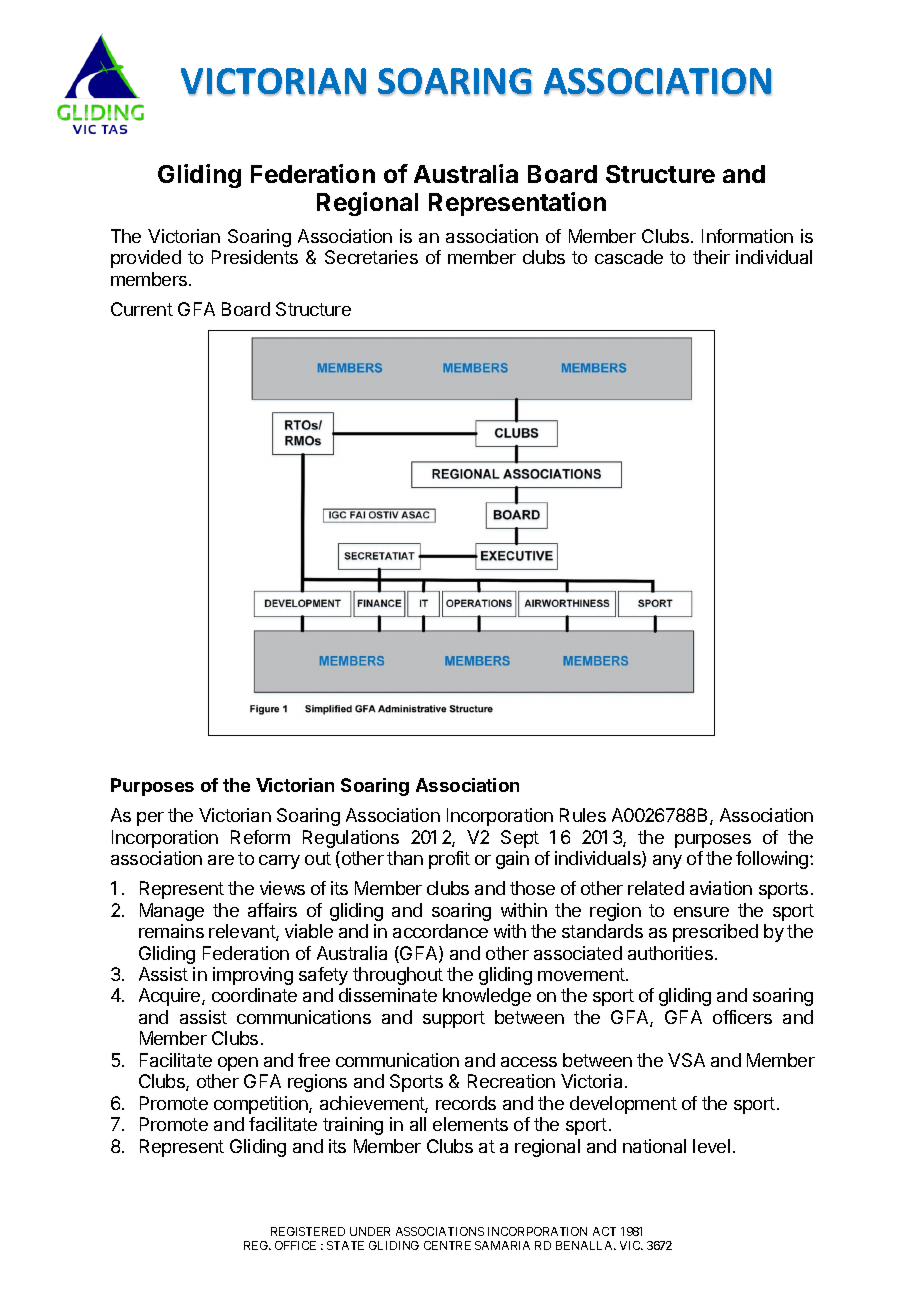 The width and height of the screenshot is (924, 1308). I want to click on level, so click(711, 1146).
